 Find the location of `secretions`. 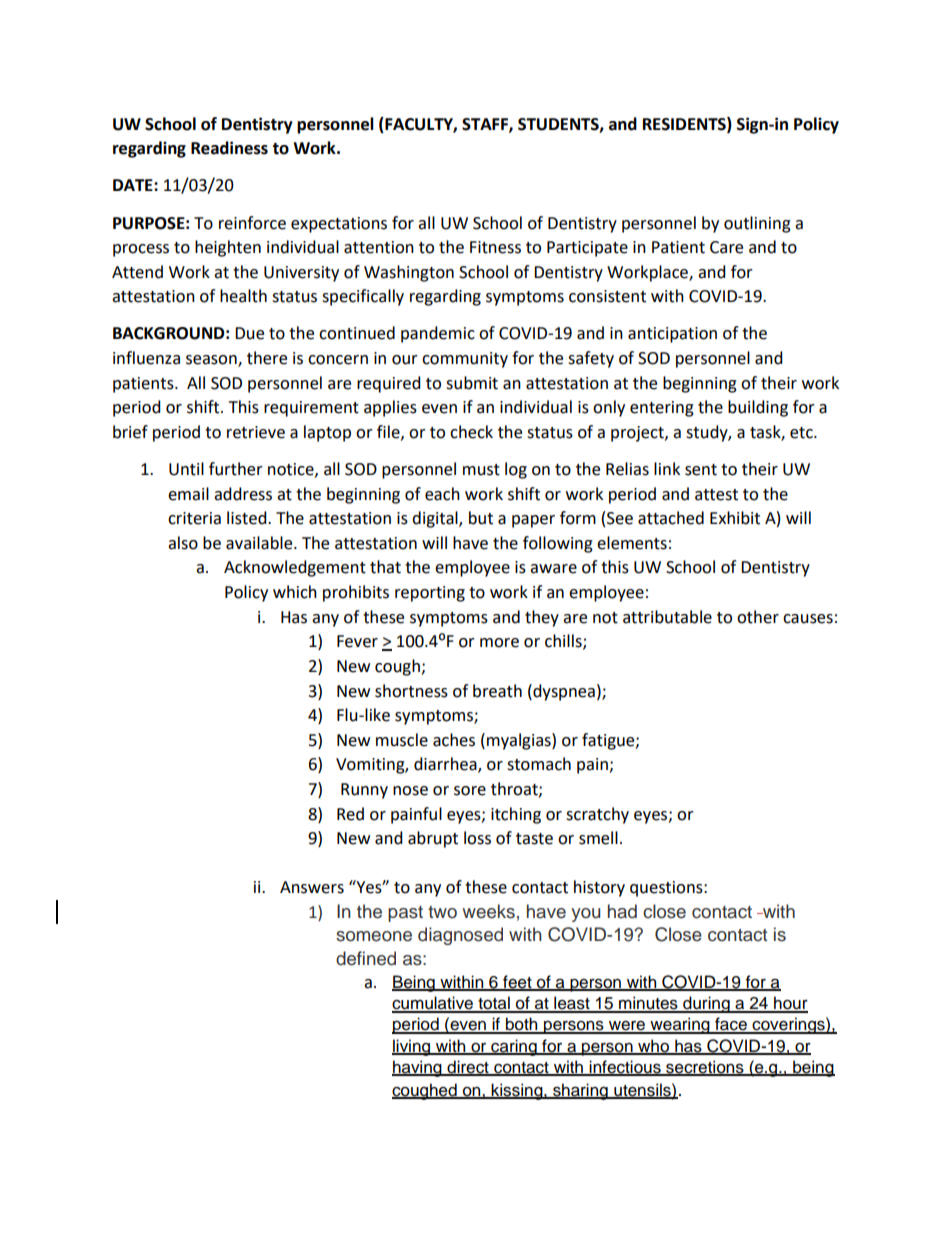

secretions is located at coordinates (705, 1068).
